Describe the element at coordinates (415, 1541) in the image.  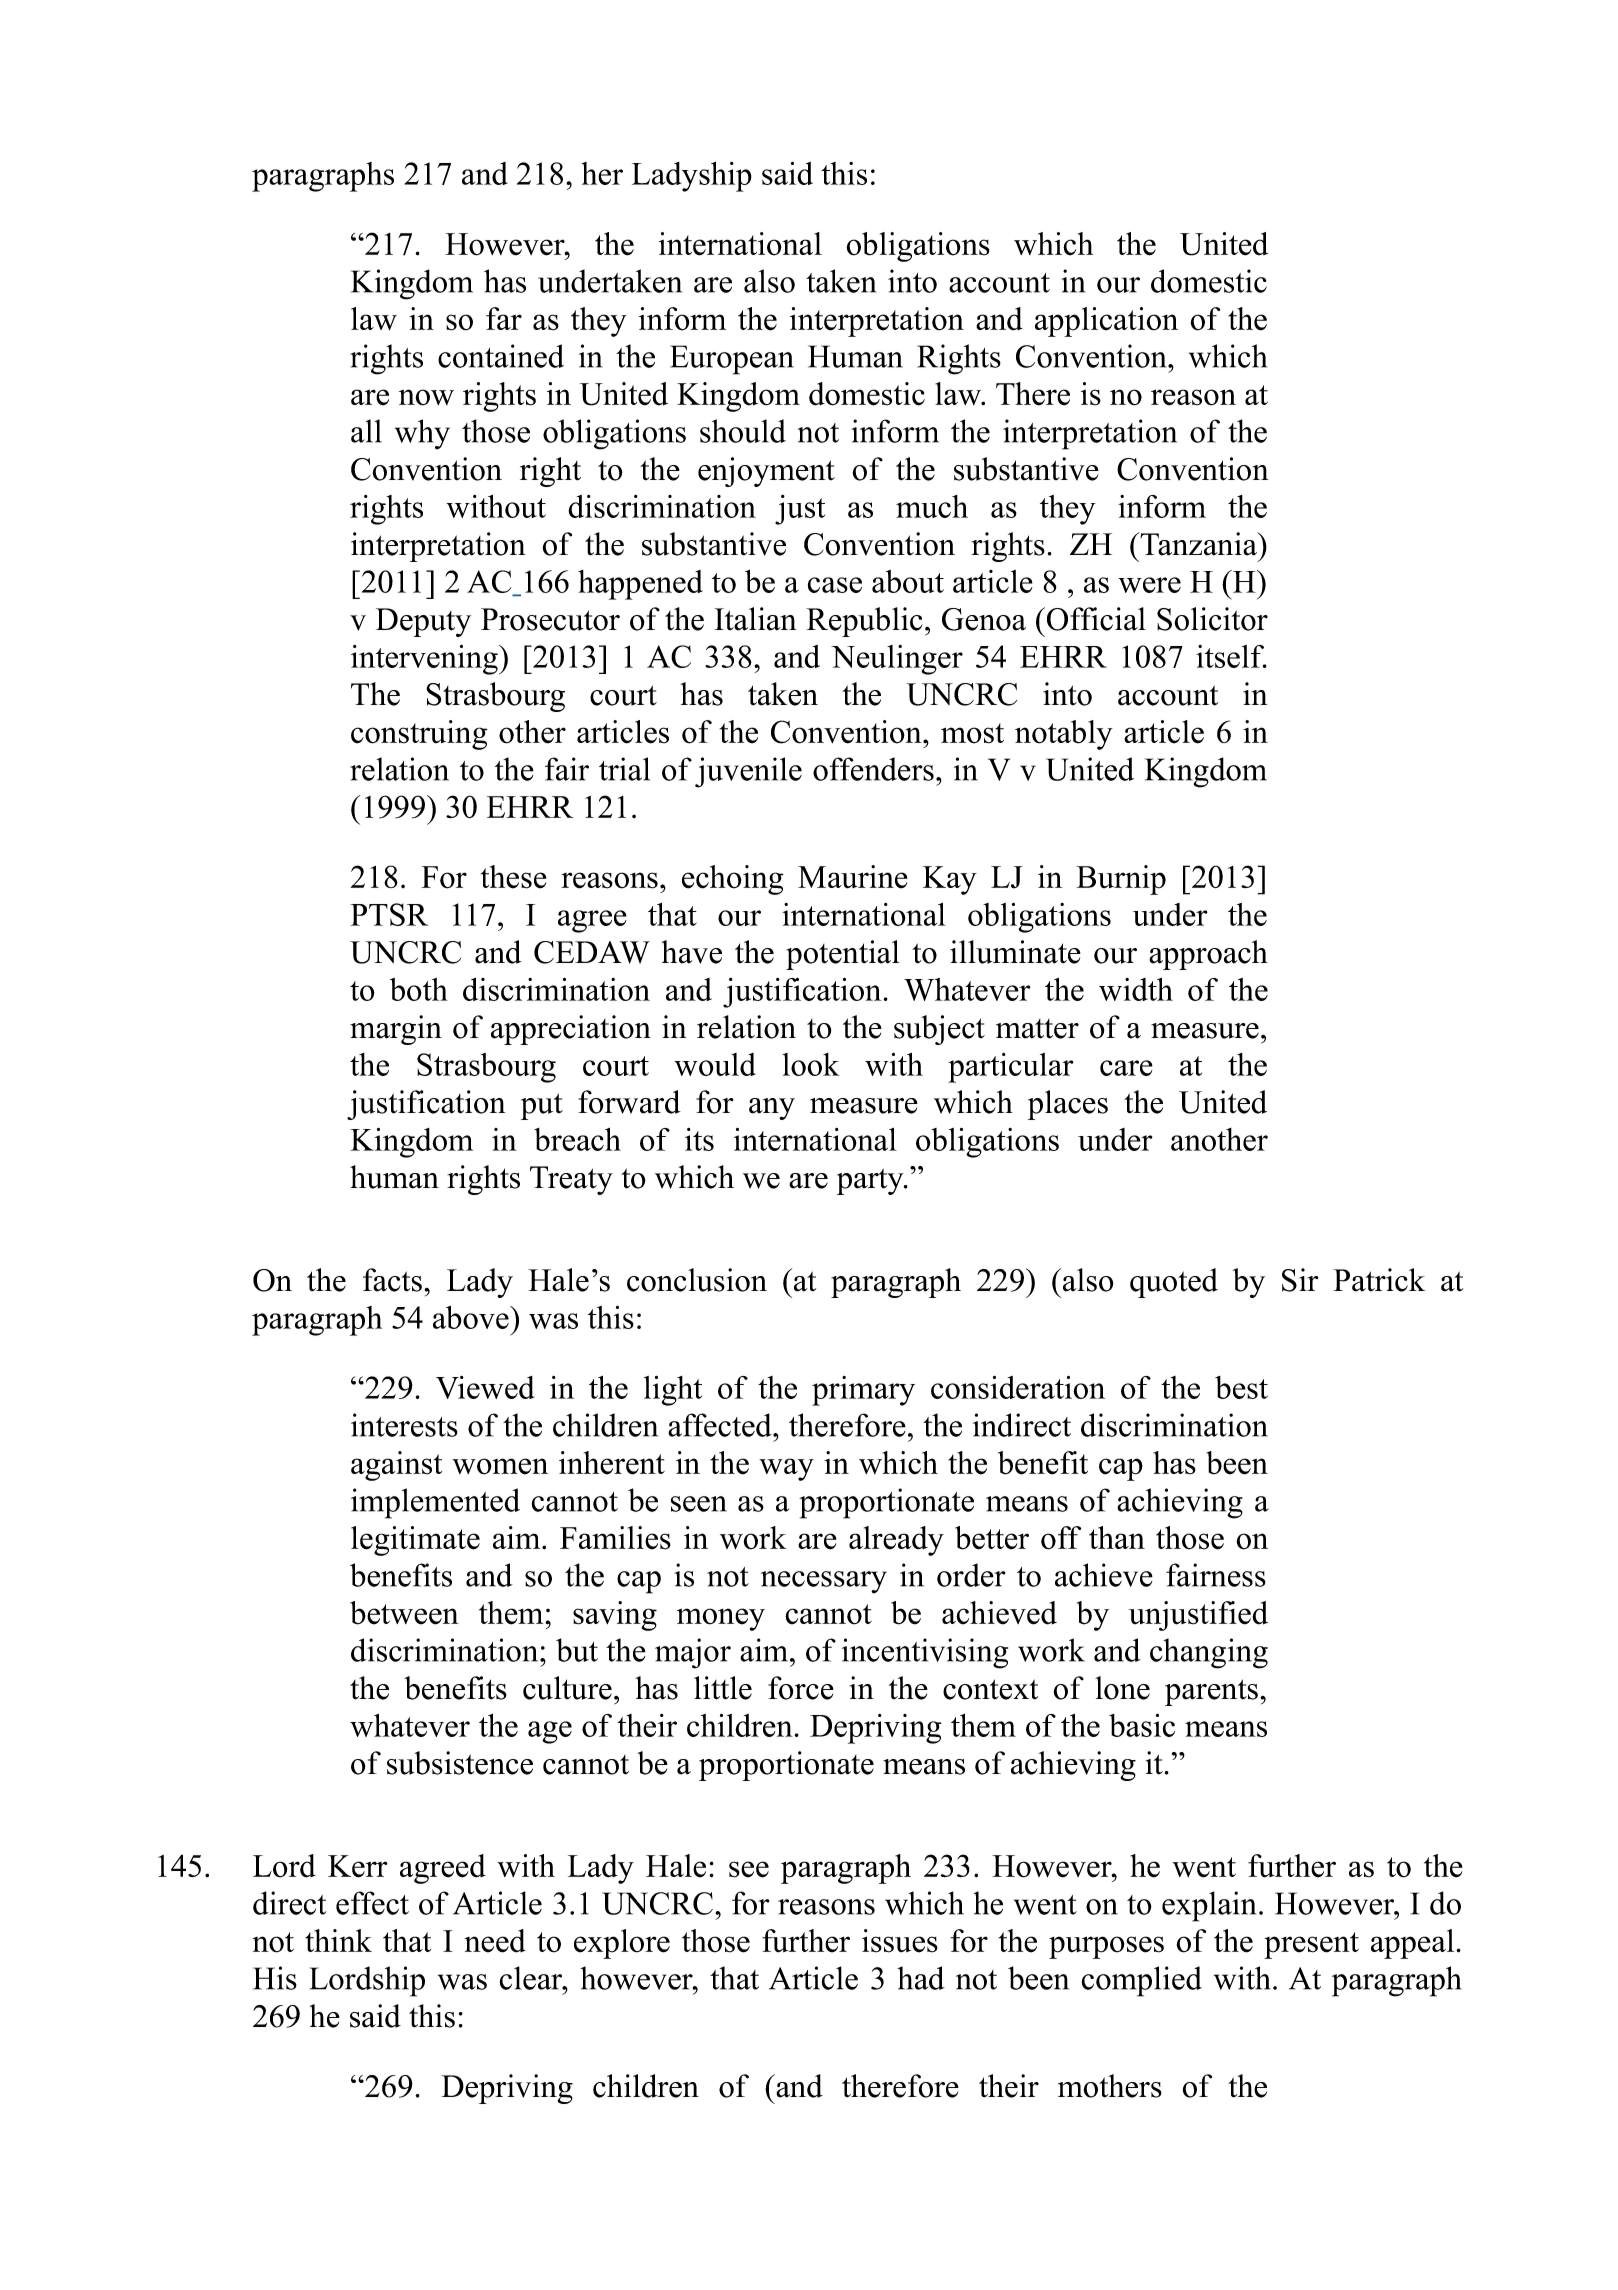
I see `legitimate` at that location.
